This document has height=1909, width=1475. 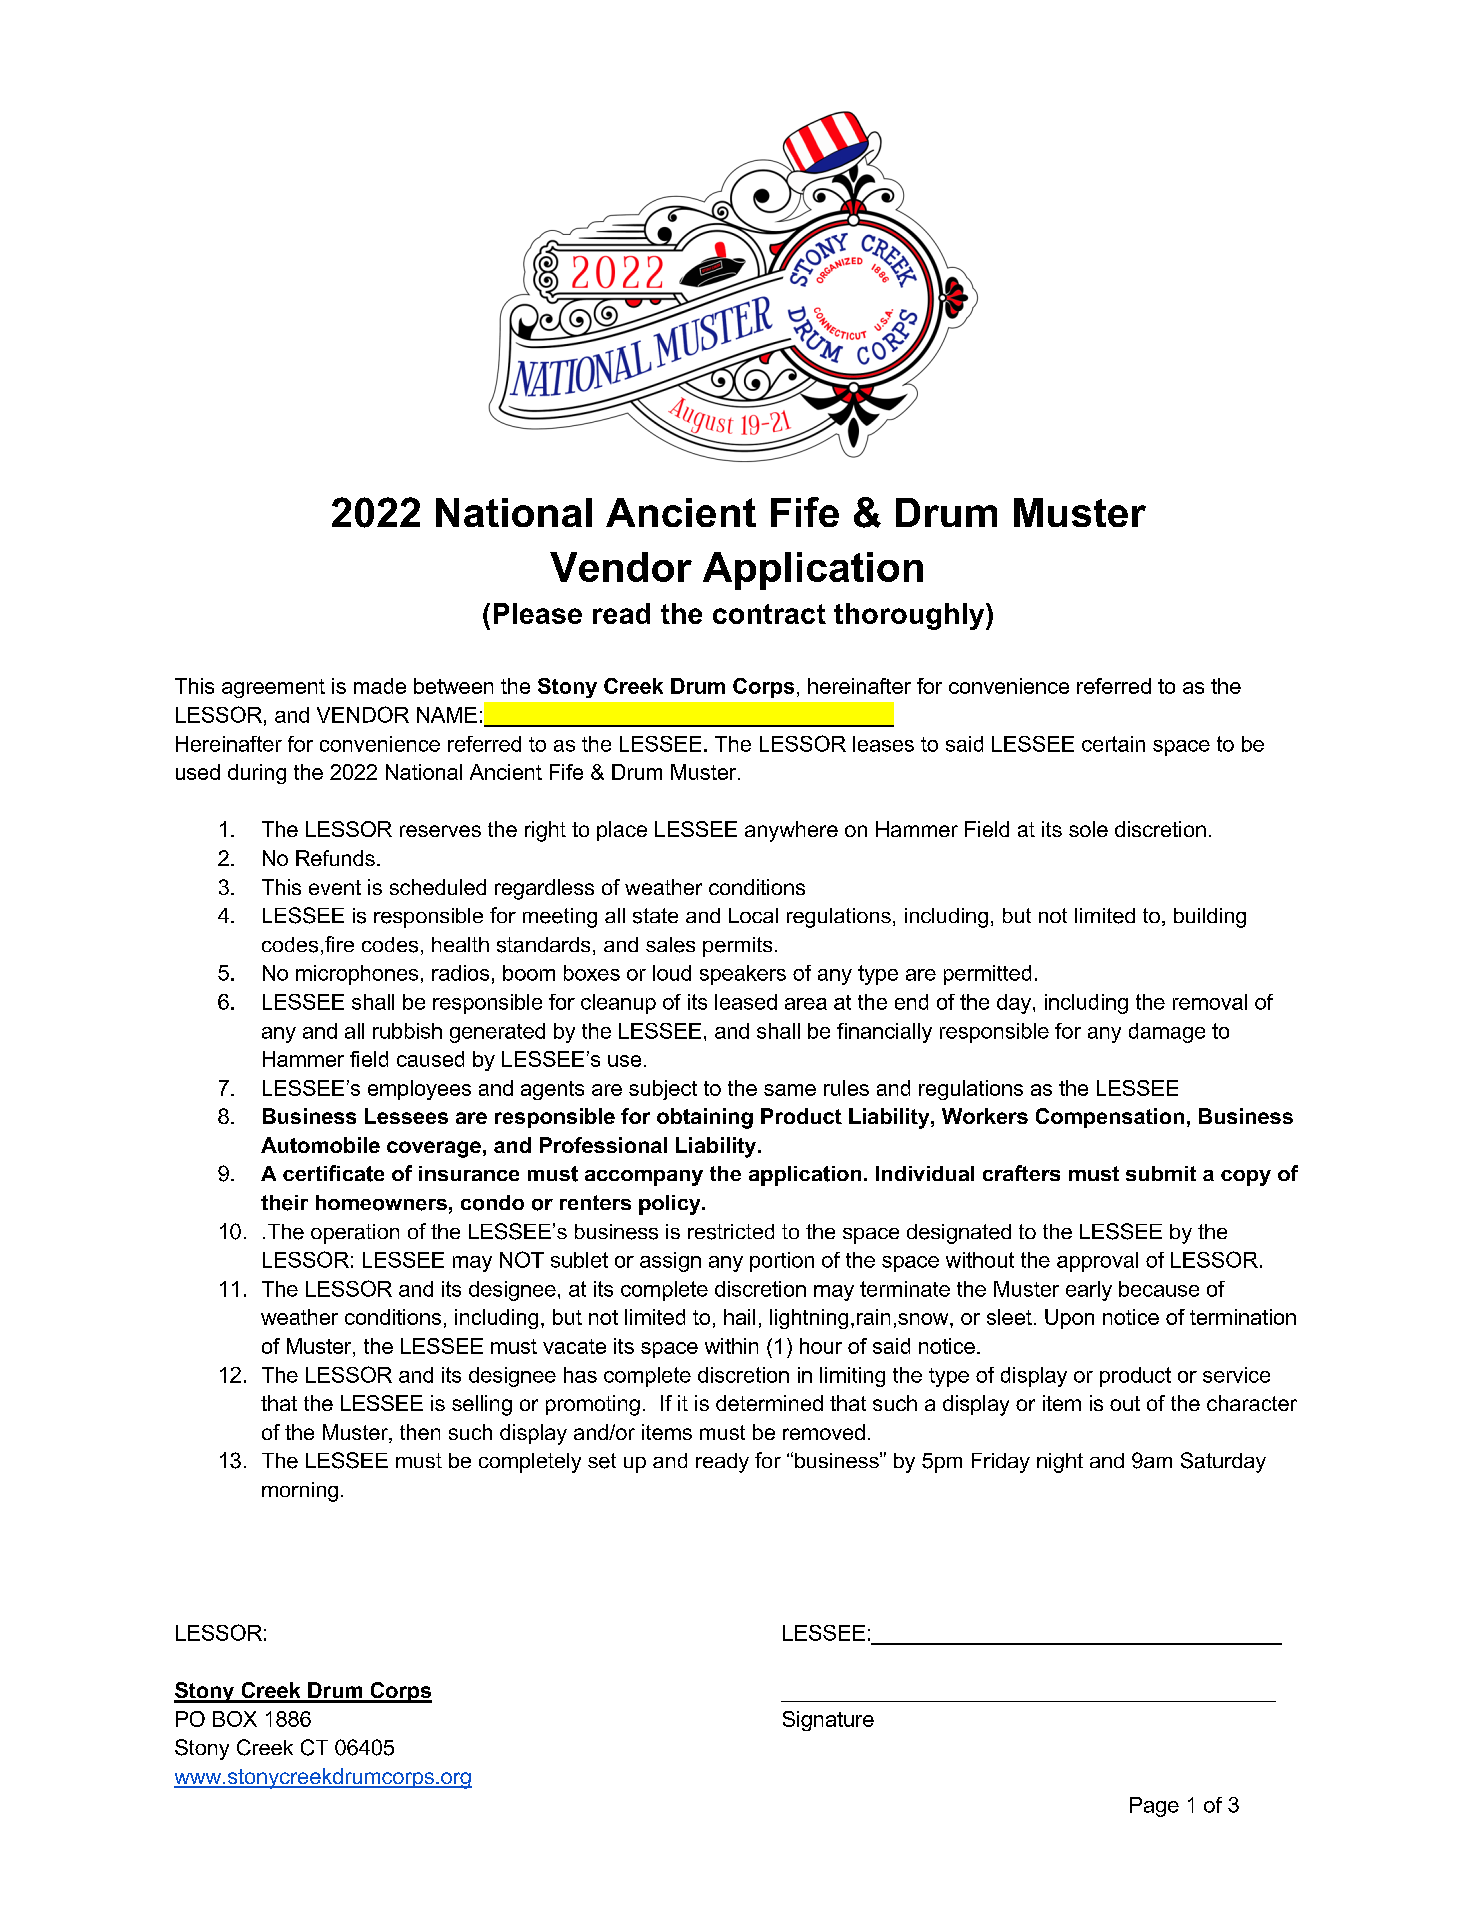 What do you see at coordinates (380, 686) in the document?
I see `made` at bounding box center [380, 686].
